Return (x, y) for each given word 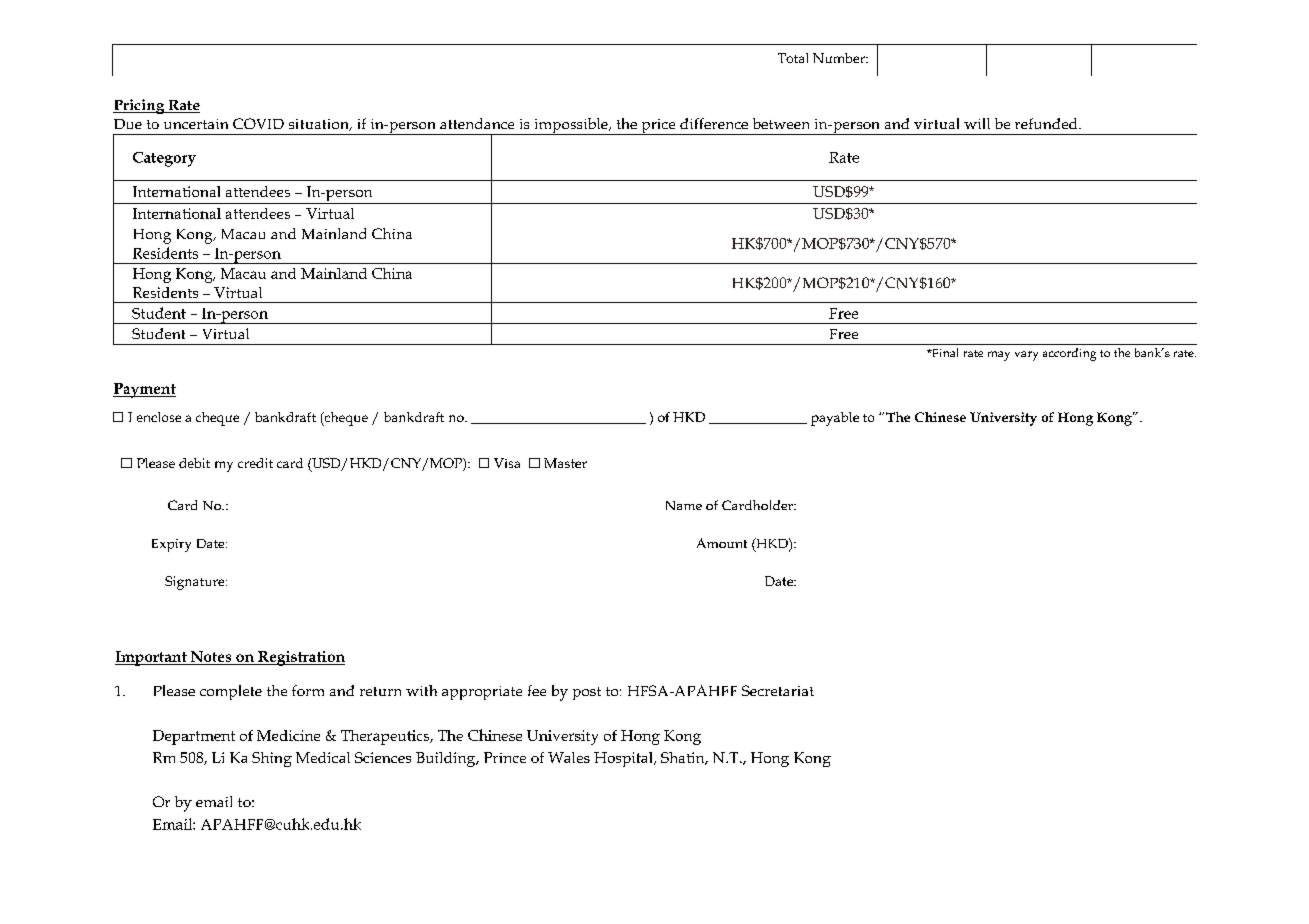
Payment (144, 390)
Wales (569, 757)
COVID (258, 123)
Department (194, 737)
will (977, 123)
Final (944, 352)
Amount (722, 543)
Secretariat (778, 690)
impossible (571, 126)
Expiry (171, 545)
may (999, 356)
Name (684, 505)
